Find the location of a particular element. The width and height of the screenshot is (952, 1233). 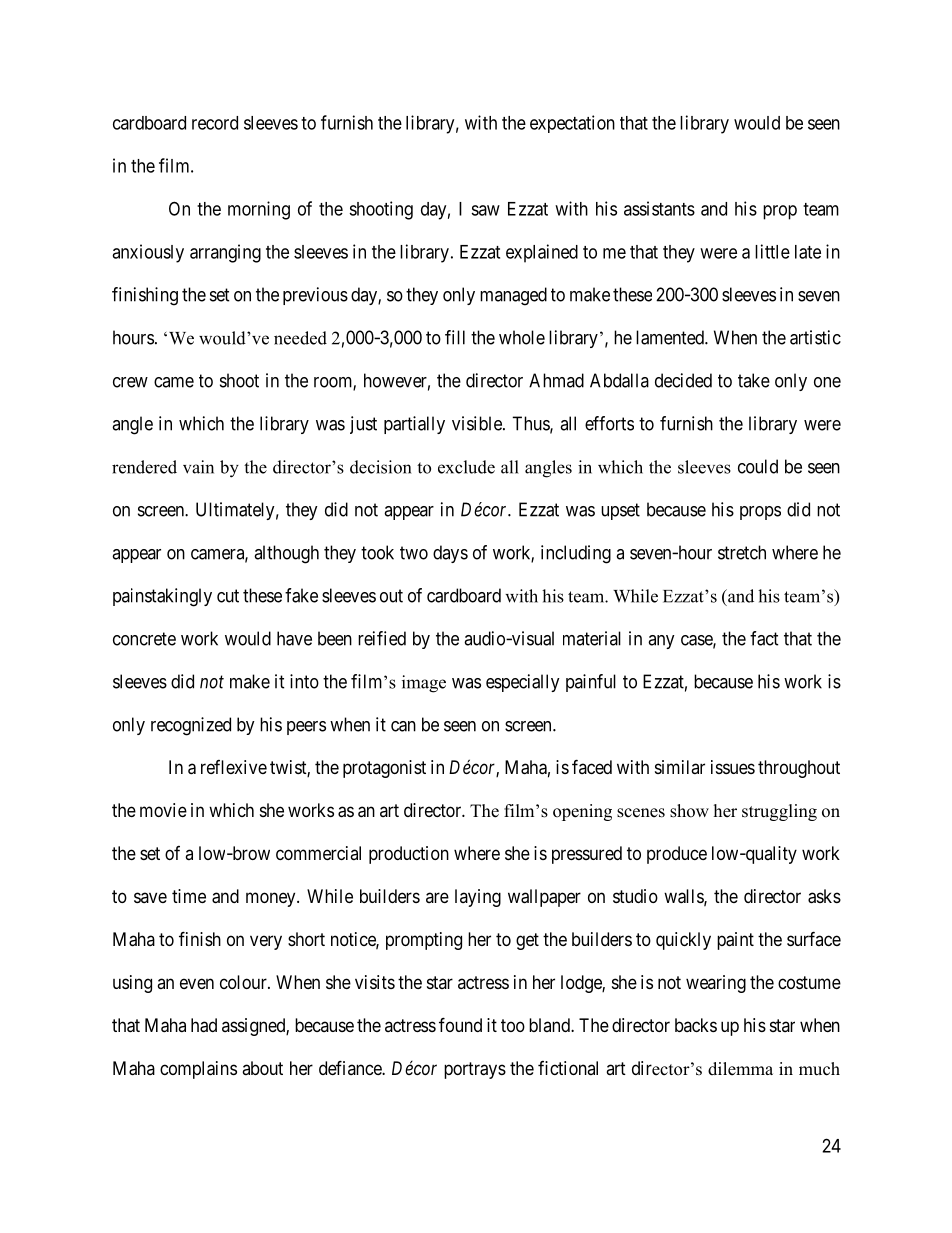

stretch is located at coordinates (742, 552).
